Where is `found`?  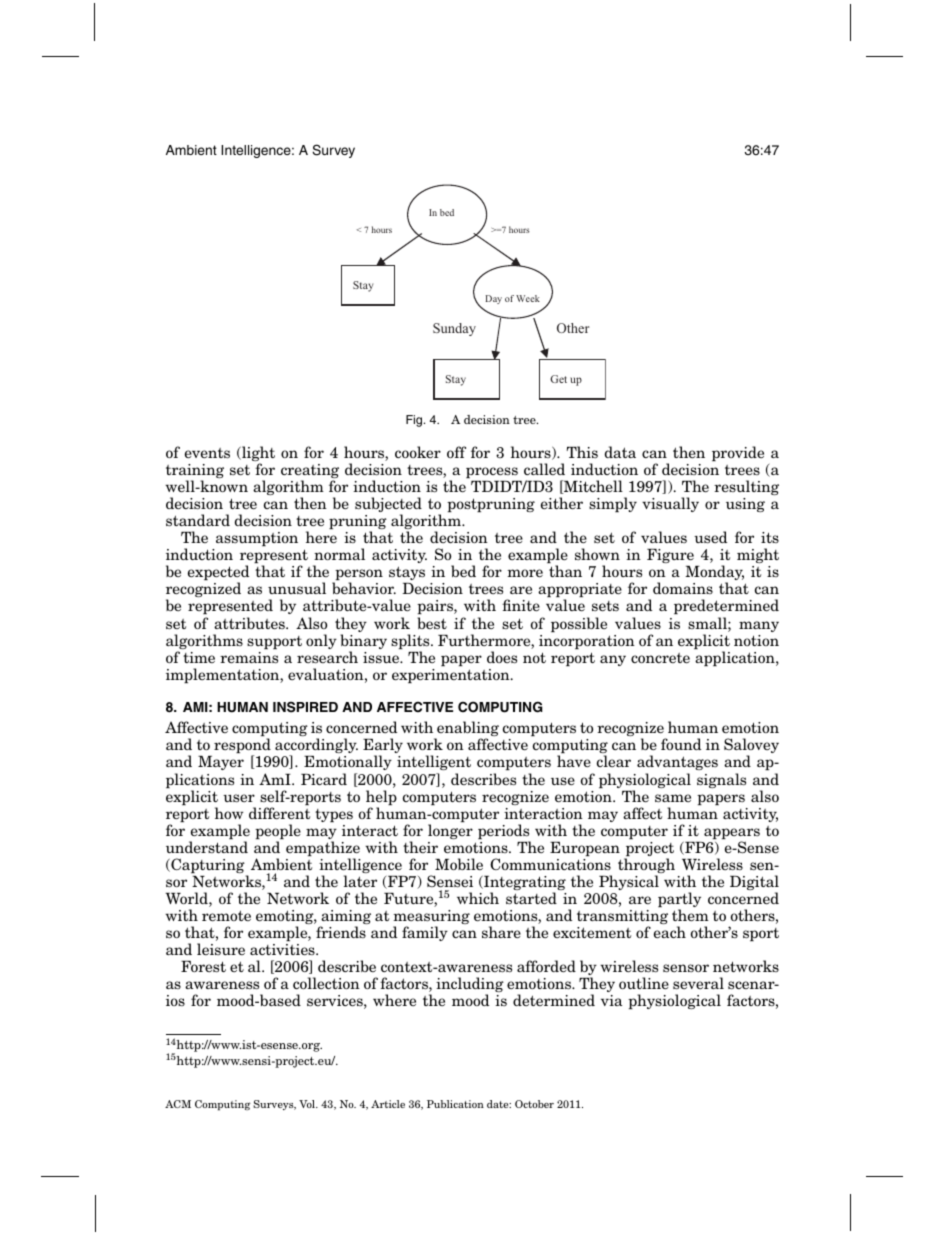
found is located at coordinates (681, 744).
